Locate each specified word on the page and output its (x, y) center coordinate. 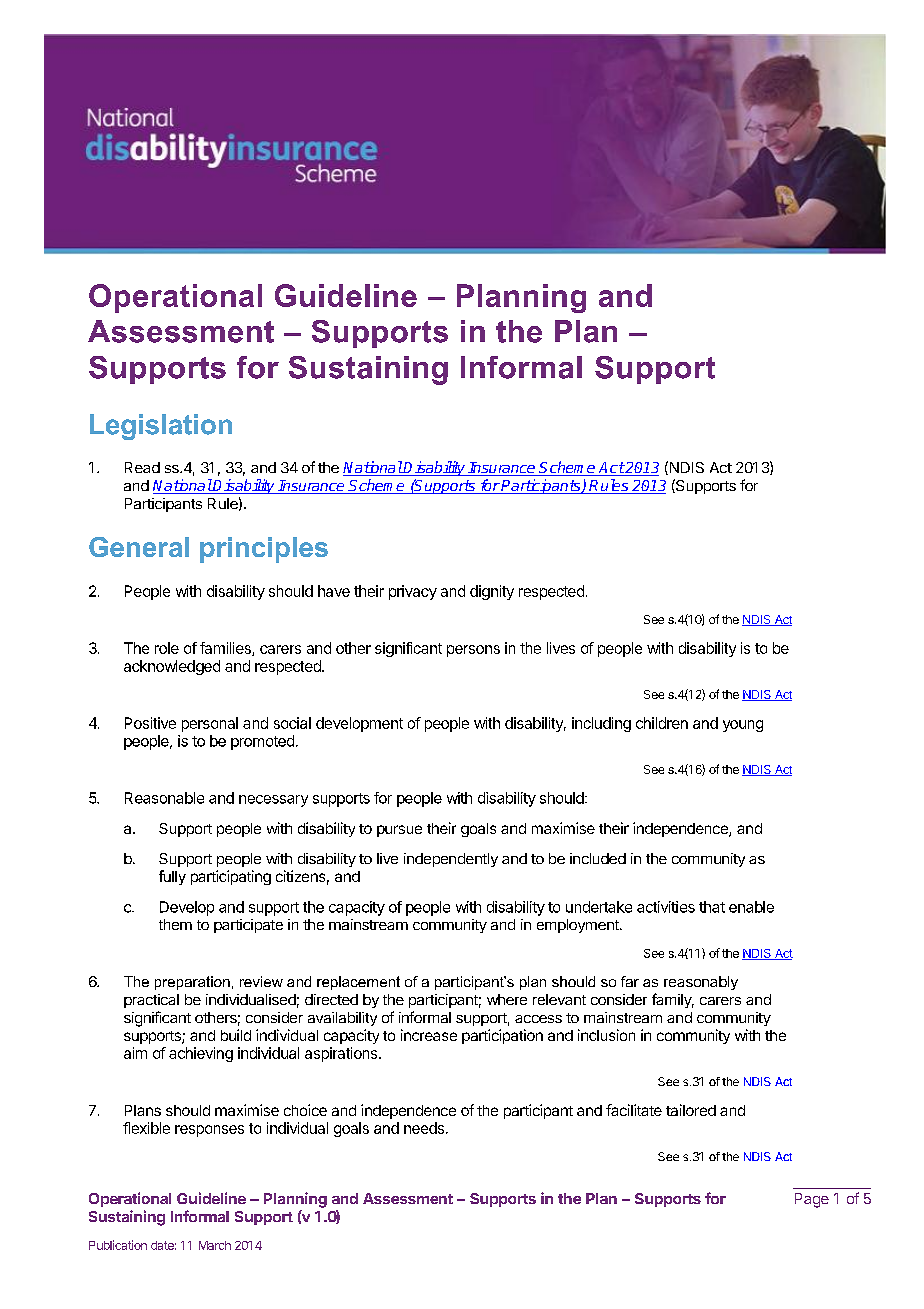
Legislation (161, 427)
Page (812, 1200)
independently (451, 860)
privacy (413, 592)
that (712, 907)
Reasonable (164, 798)
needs (424, 1128)
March (215, 1245)
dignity (492, 592)
